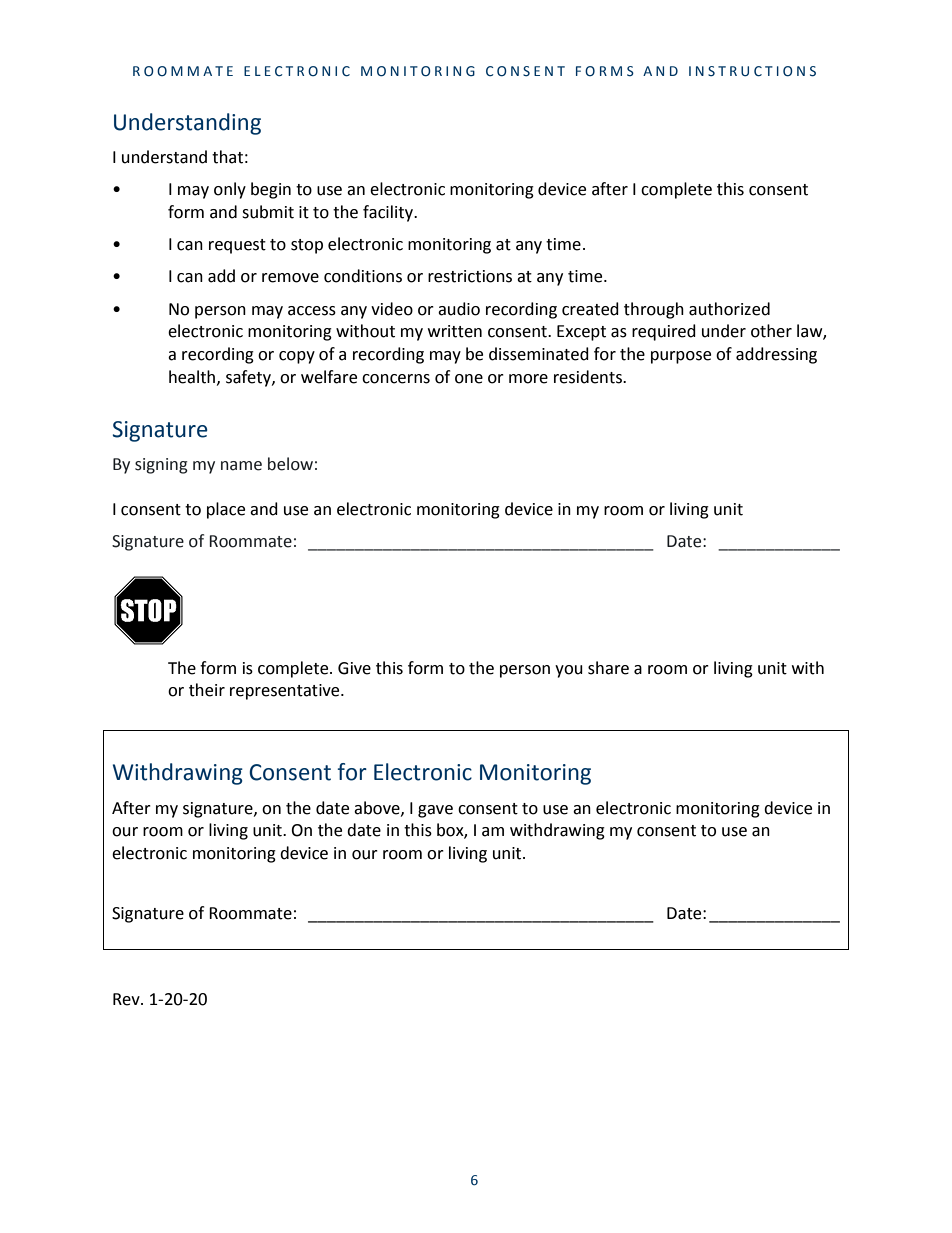 This screenshot has height=1233, width=952. Describe the element at coordinates (241, 466) in the screenshot. I see `name` at that location.
